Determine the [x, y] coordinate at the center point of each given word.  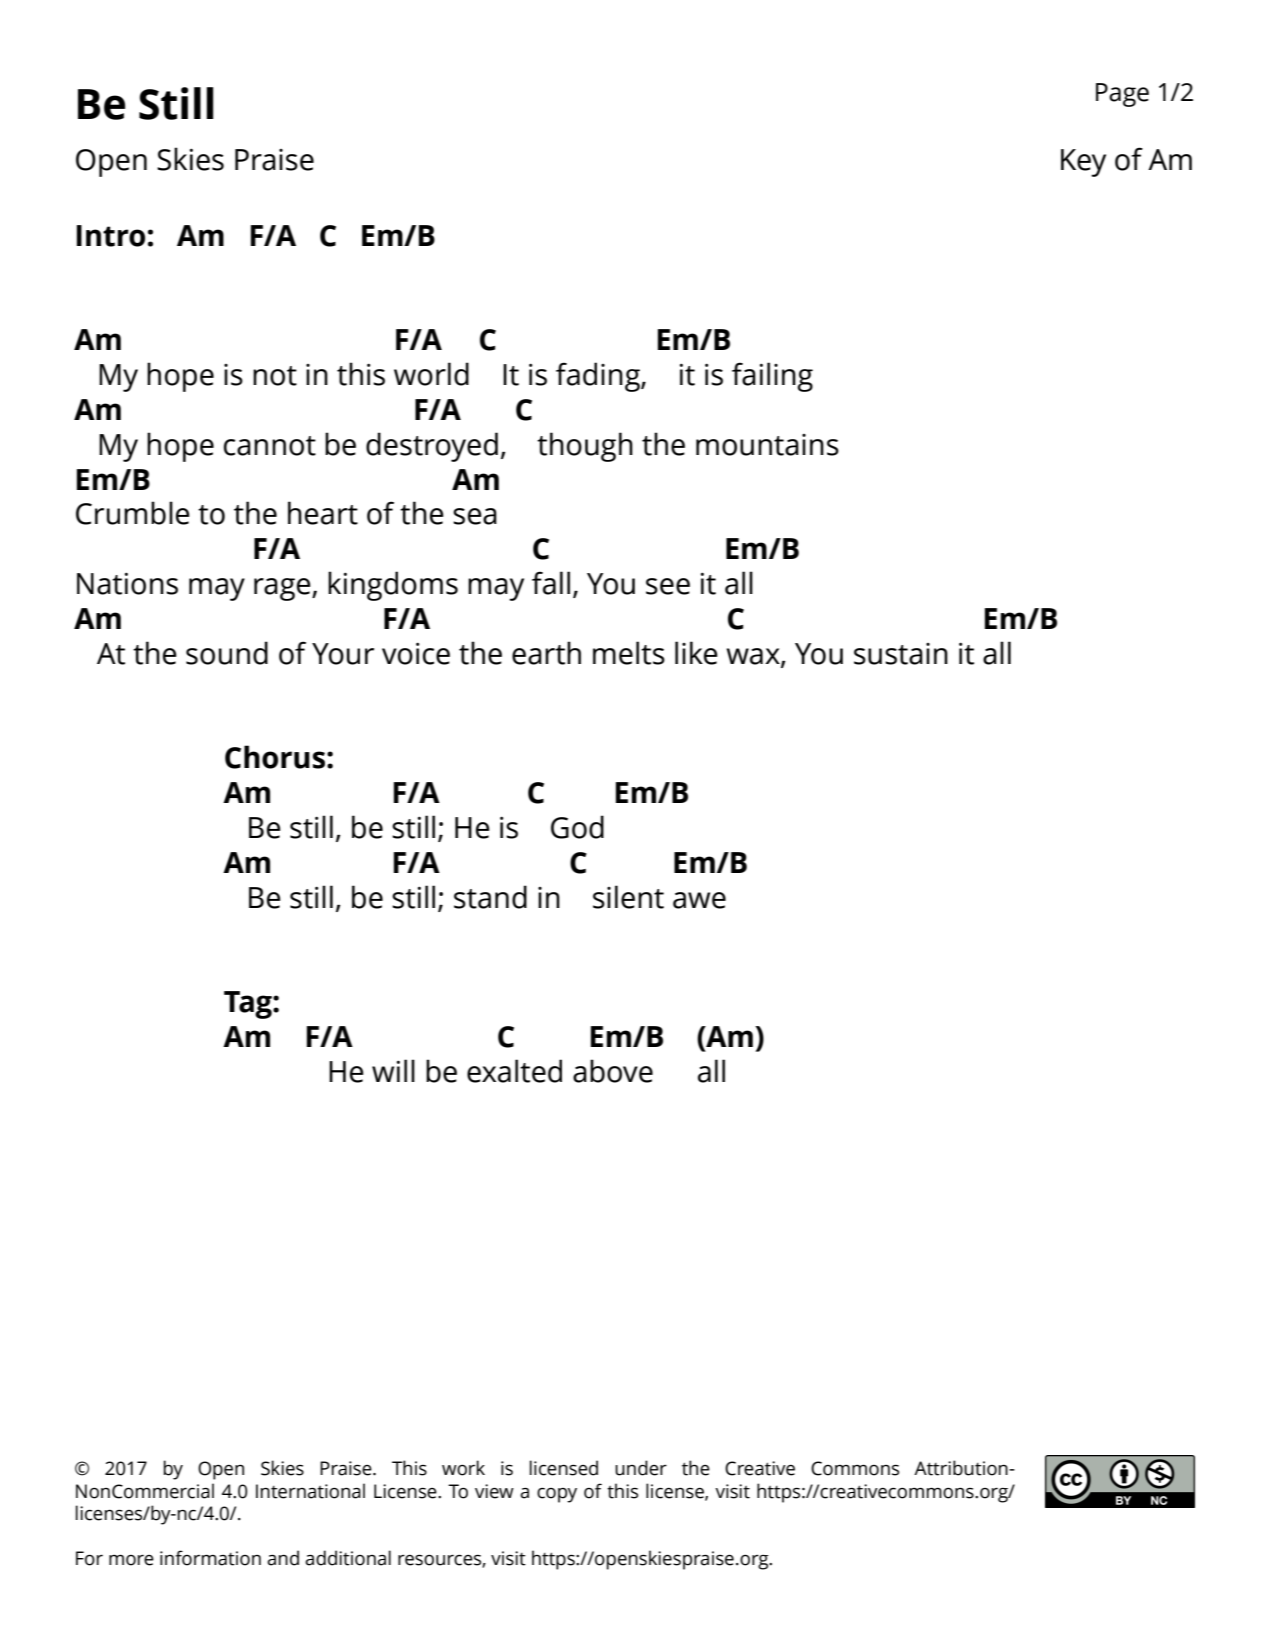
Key [1083, 163]
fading [599, 377]
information [210, 1558]
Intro [111, 236]
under [641, 1468]
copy [557, 1495]
